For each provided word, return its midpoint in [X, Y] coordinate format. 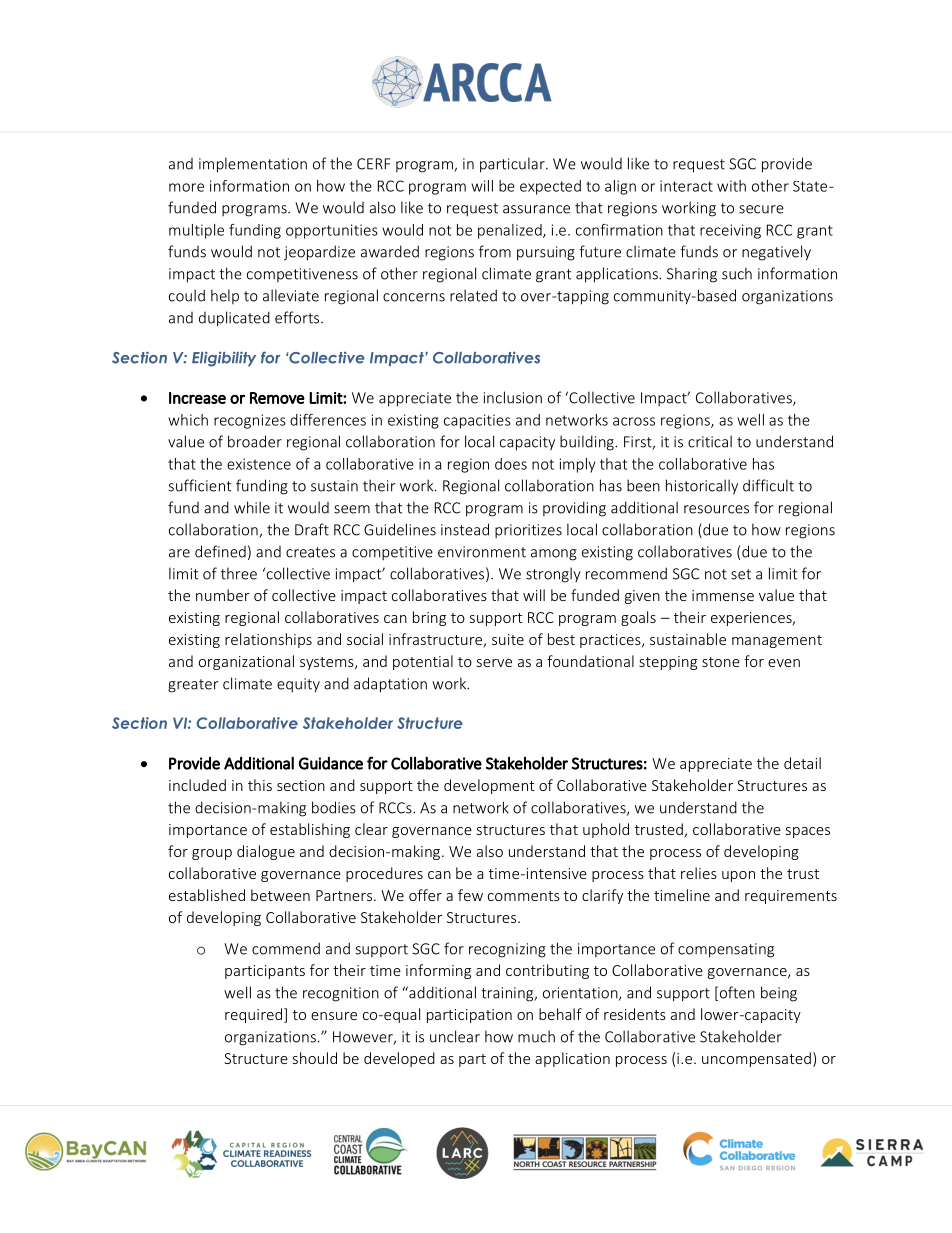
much [536, 1036]
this [260, 785]
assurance [536, 209]
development [489, 786]
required [255, 1015]
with [731, 186]
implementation [253, 165]
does [511, 464]
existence [259, 464]
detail [802, 763]
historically [702, 487]
